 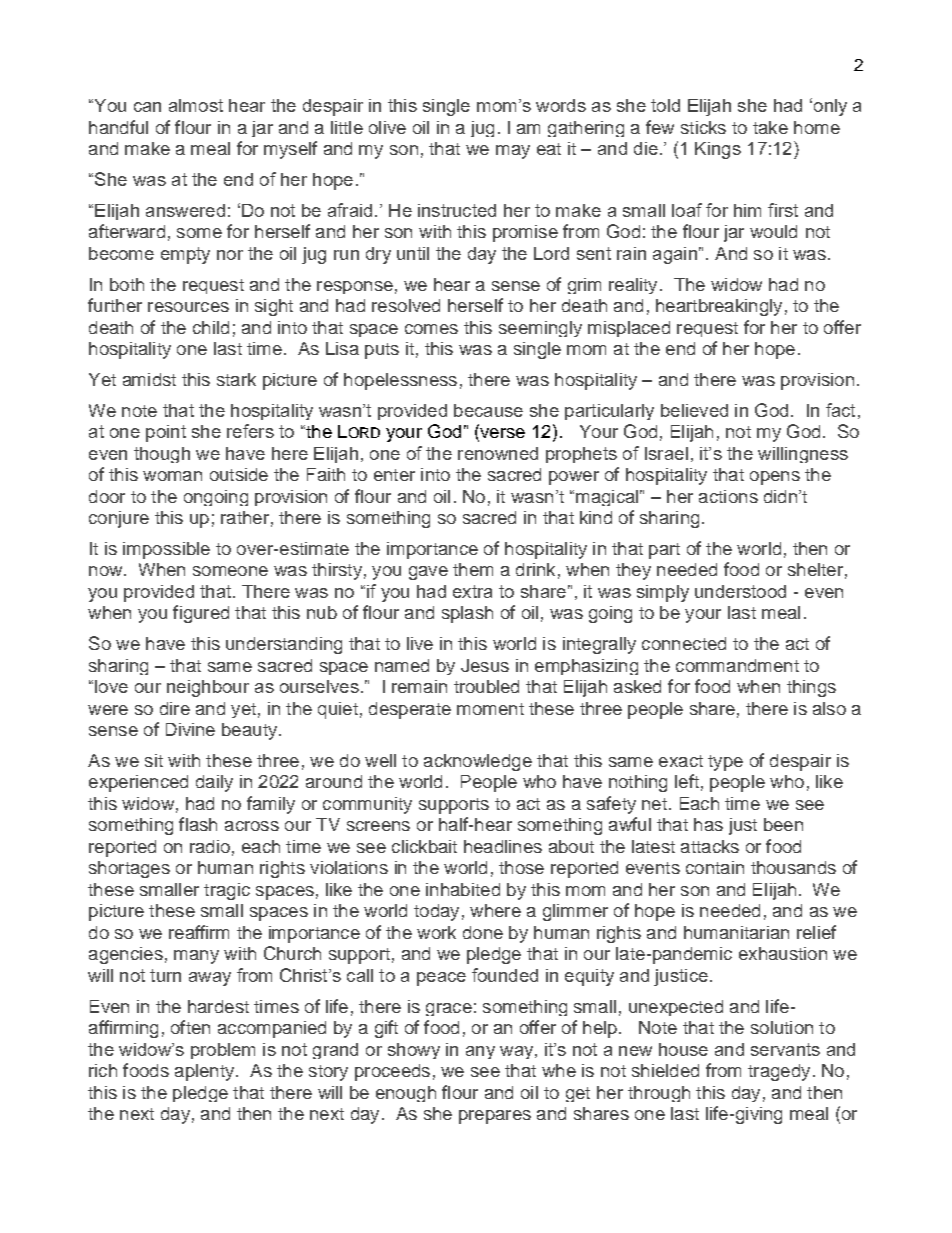 What do you see at coordinates (206, 1072) in the image?
I see `aplenty` at bounding box center [206, 1072].
